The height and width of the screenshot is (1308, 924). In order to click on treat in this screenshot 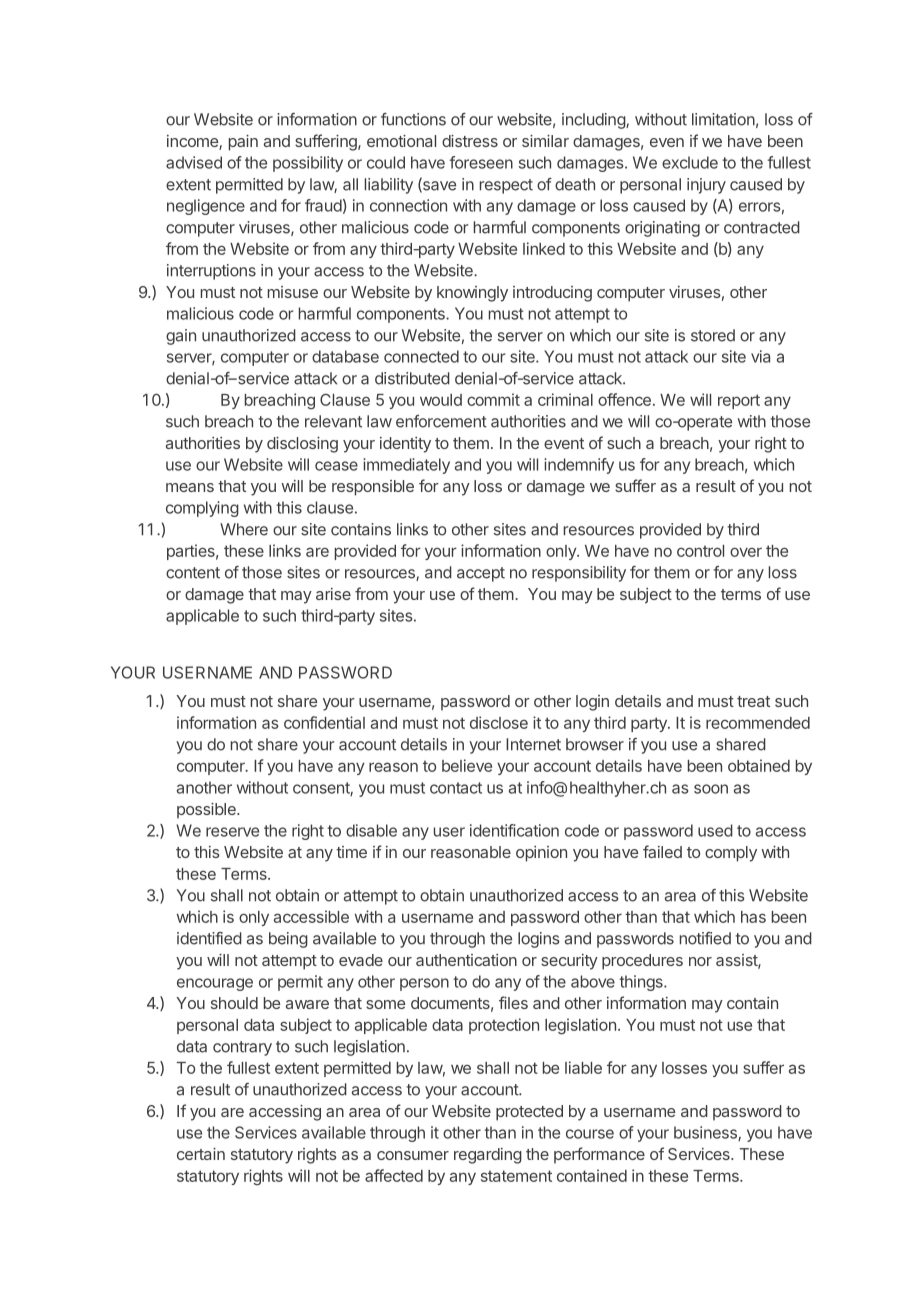, I will do `click(753, 701)`.
